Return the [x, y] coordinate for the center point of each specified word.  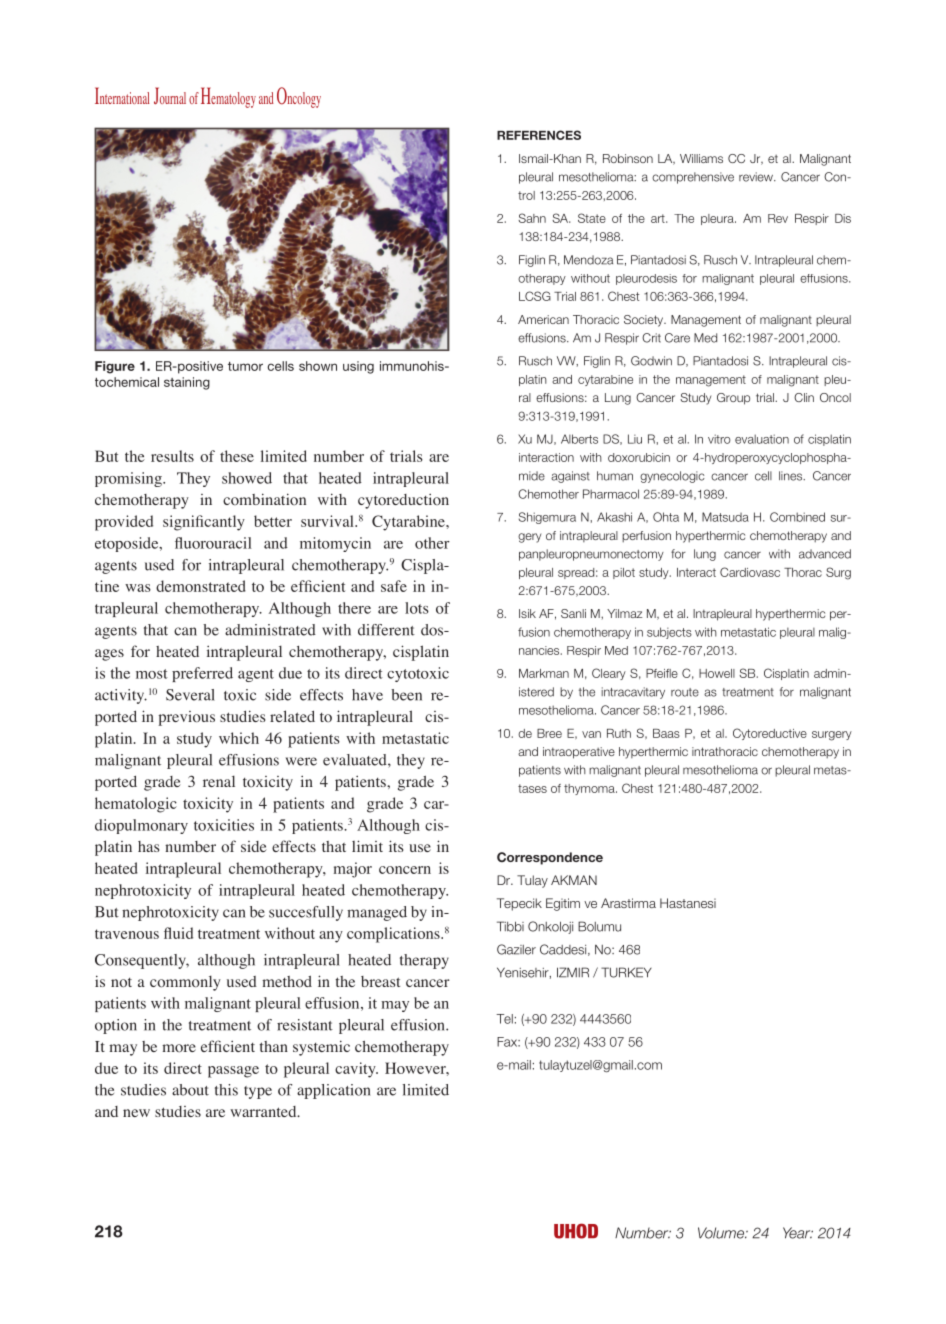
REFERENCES [539, 135]
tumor [245, 366]
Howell [717, 673]
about [190, 1090]
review [757, 177]
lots [417, 608]
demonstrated [201, 586]
